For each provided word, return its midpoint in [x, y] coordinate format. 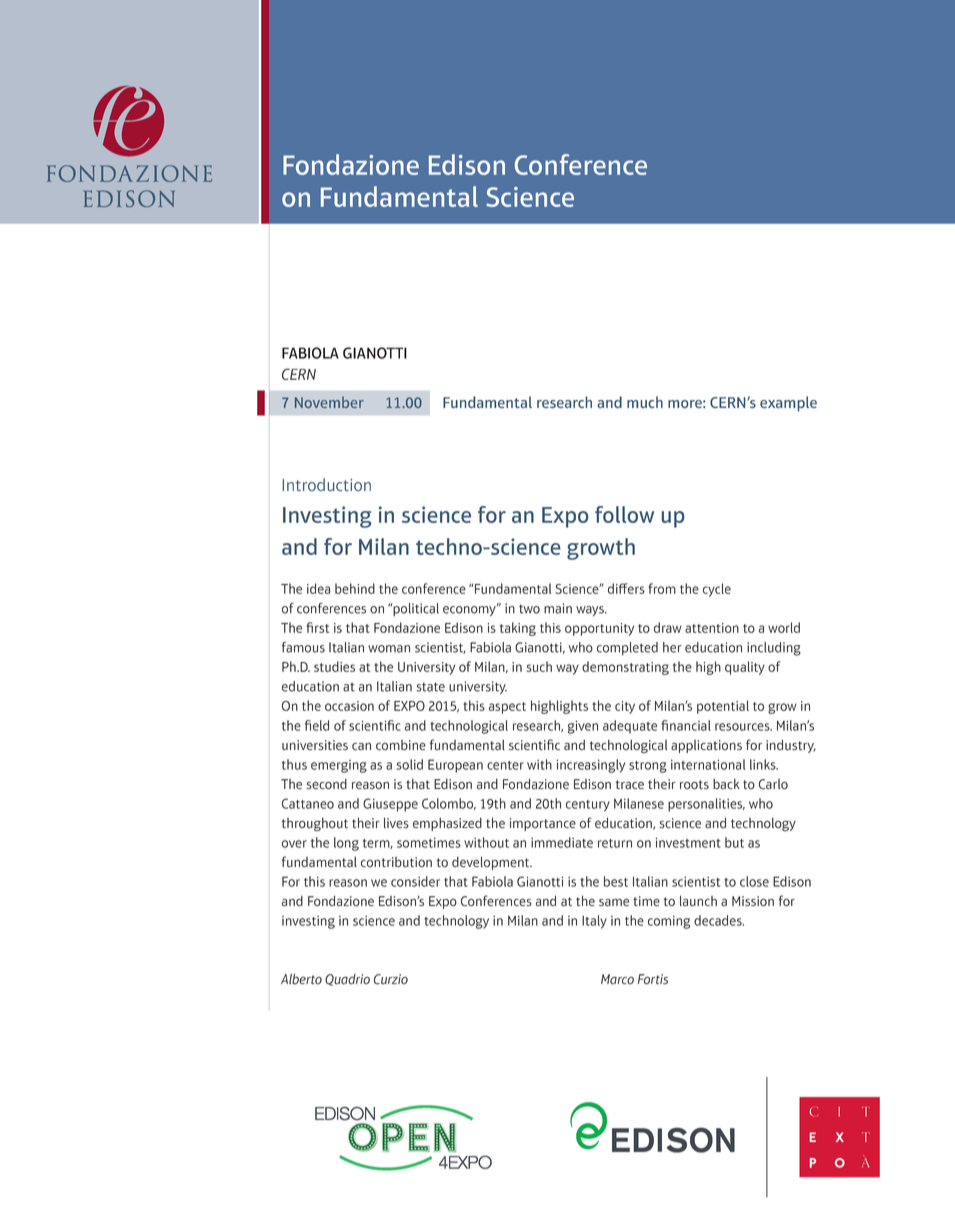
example [788, 403]
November [329, 402]
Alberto [301, 979]
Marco [617, 979]
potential [723, 707]
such [539, 666]
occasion [349, 706]
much [645, 402]
